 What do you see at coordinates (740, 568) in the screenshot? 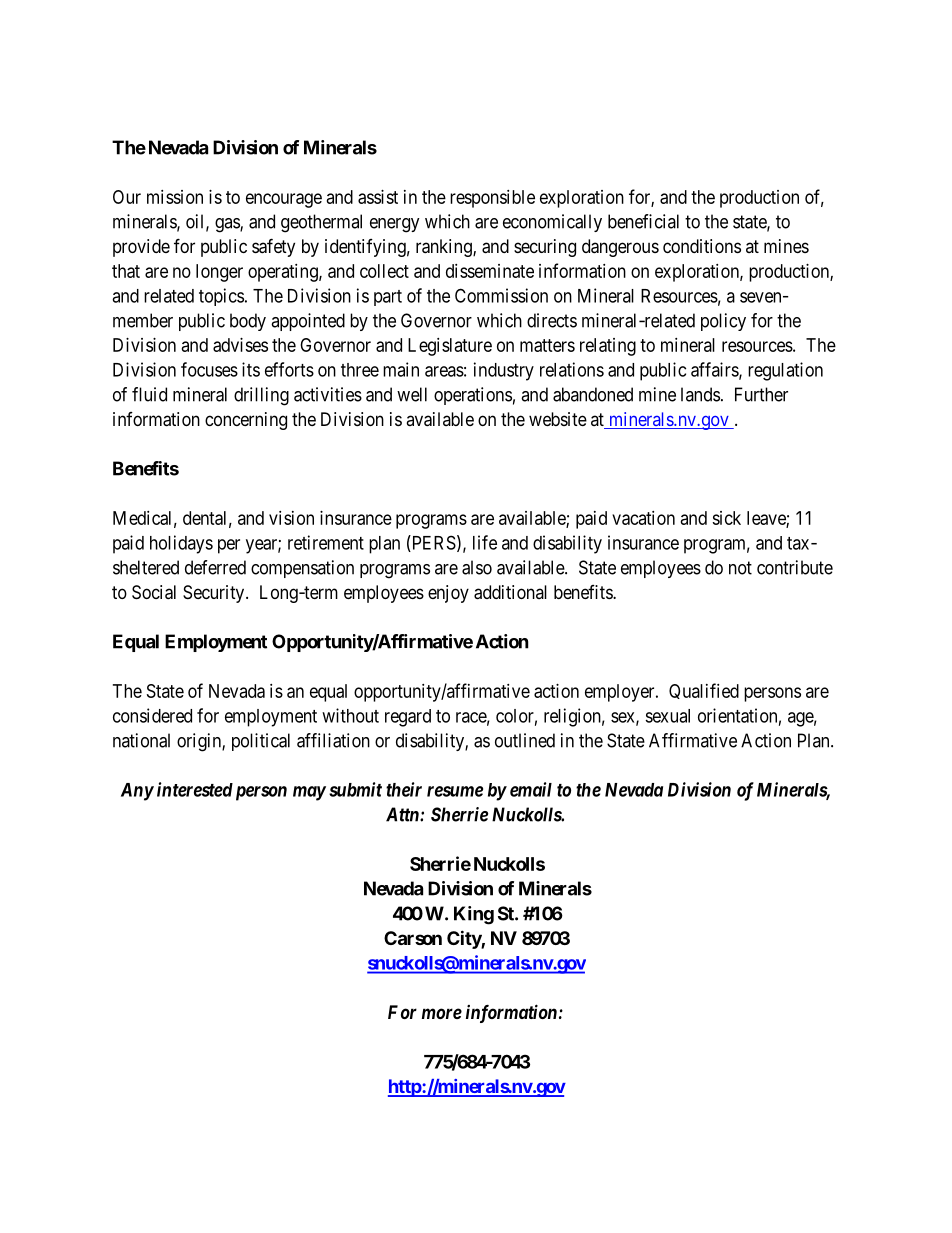
I see `not` at bounding box center [740, 568].
